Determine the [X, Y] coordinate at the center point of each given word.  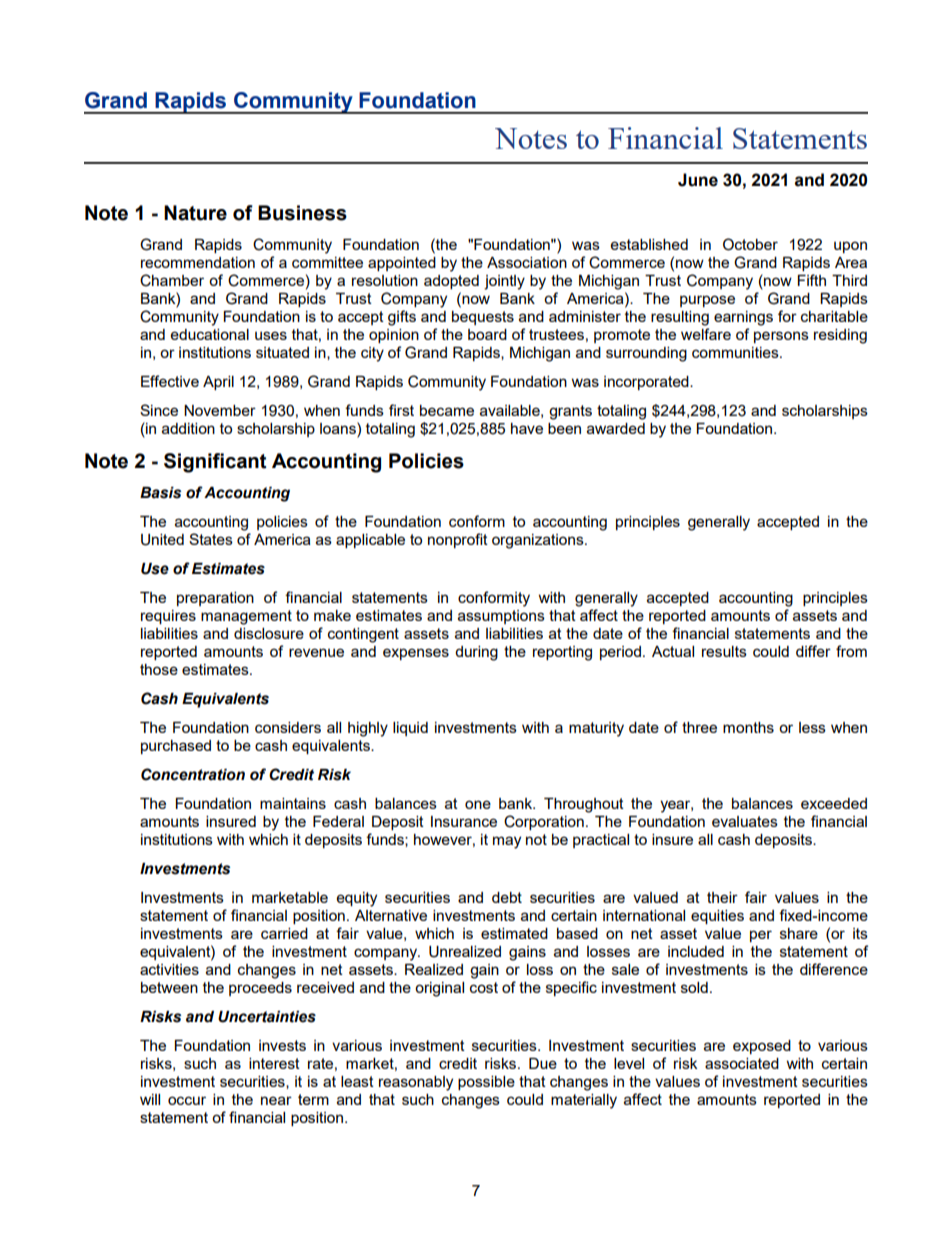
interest [274, 1063]
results [724, 651]
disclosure [269, 633]
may [507, 842]
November [220, 410]
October [750, 244]
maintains [293, 803]
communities [736, 352]
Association [527, 262]
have [527, 428]
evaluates [745, 821]
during [476, 653]
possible [486, 1083]
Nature [195, 213]
